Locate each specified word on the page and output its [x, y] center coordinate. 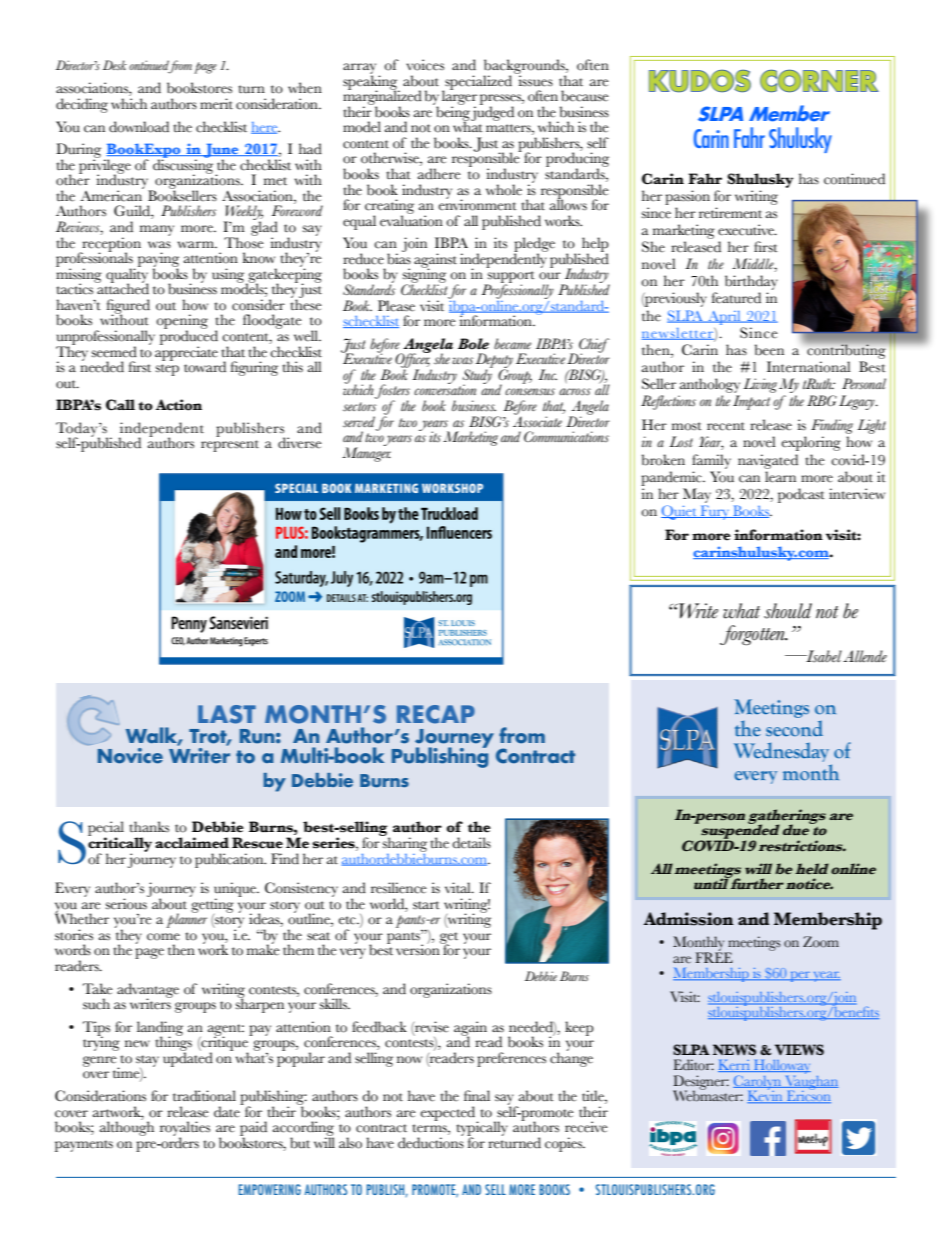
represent [230, 446]
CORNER [819, 81]
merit [216, 103]
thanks [149, 826]
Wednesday [781, 752]
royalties [185, 1129]
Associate [537, 421]
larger [459, 97]
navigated [768, 461]
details [471, 843]
